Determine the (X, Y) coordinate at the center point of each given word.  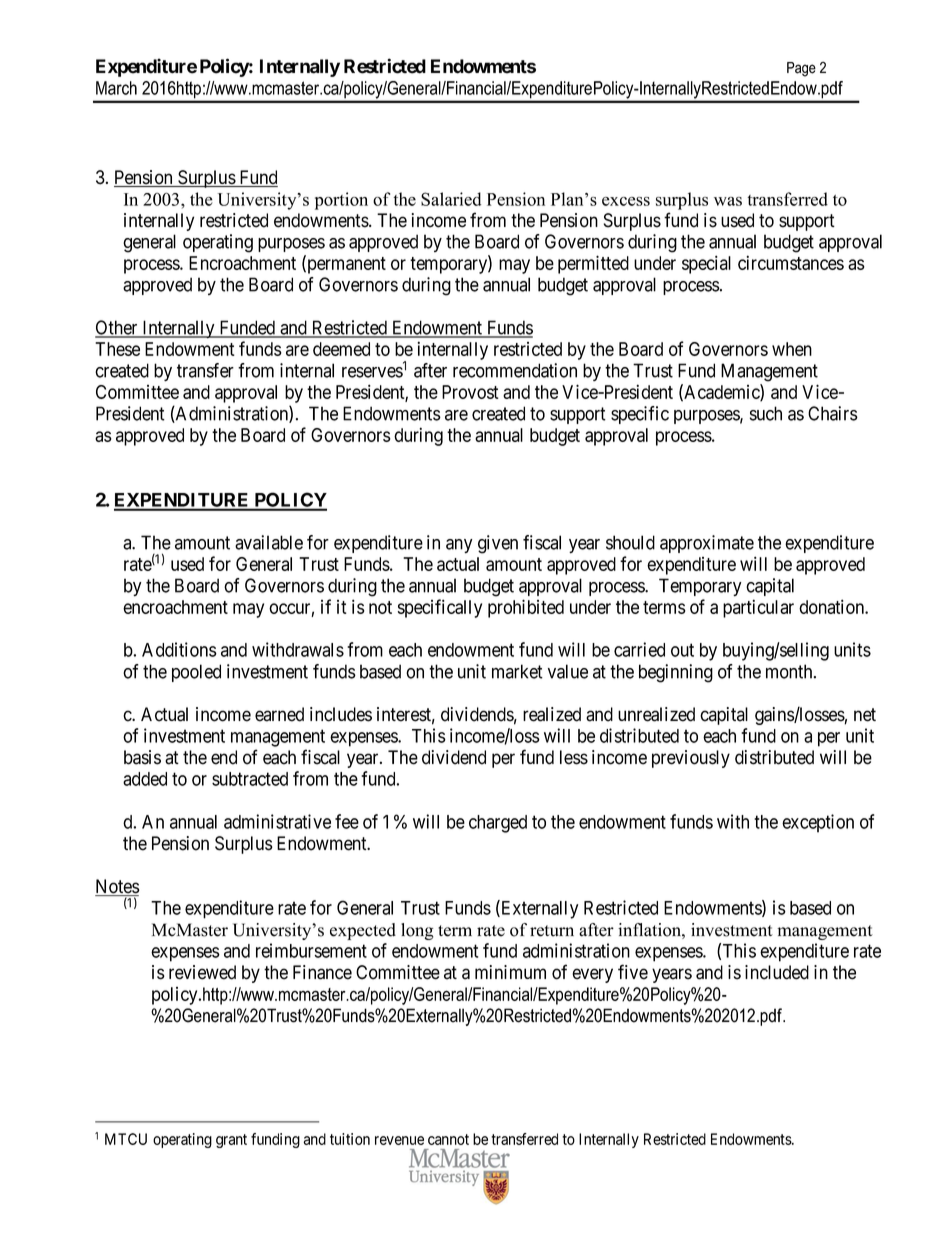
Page (801, 69)
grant (231, 1141)
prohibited (526, 608)
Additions (179, 649)
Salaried (451, 199)
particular (758, 608)
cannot (448, 1139)
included (777, 972)
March (116, 88)
